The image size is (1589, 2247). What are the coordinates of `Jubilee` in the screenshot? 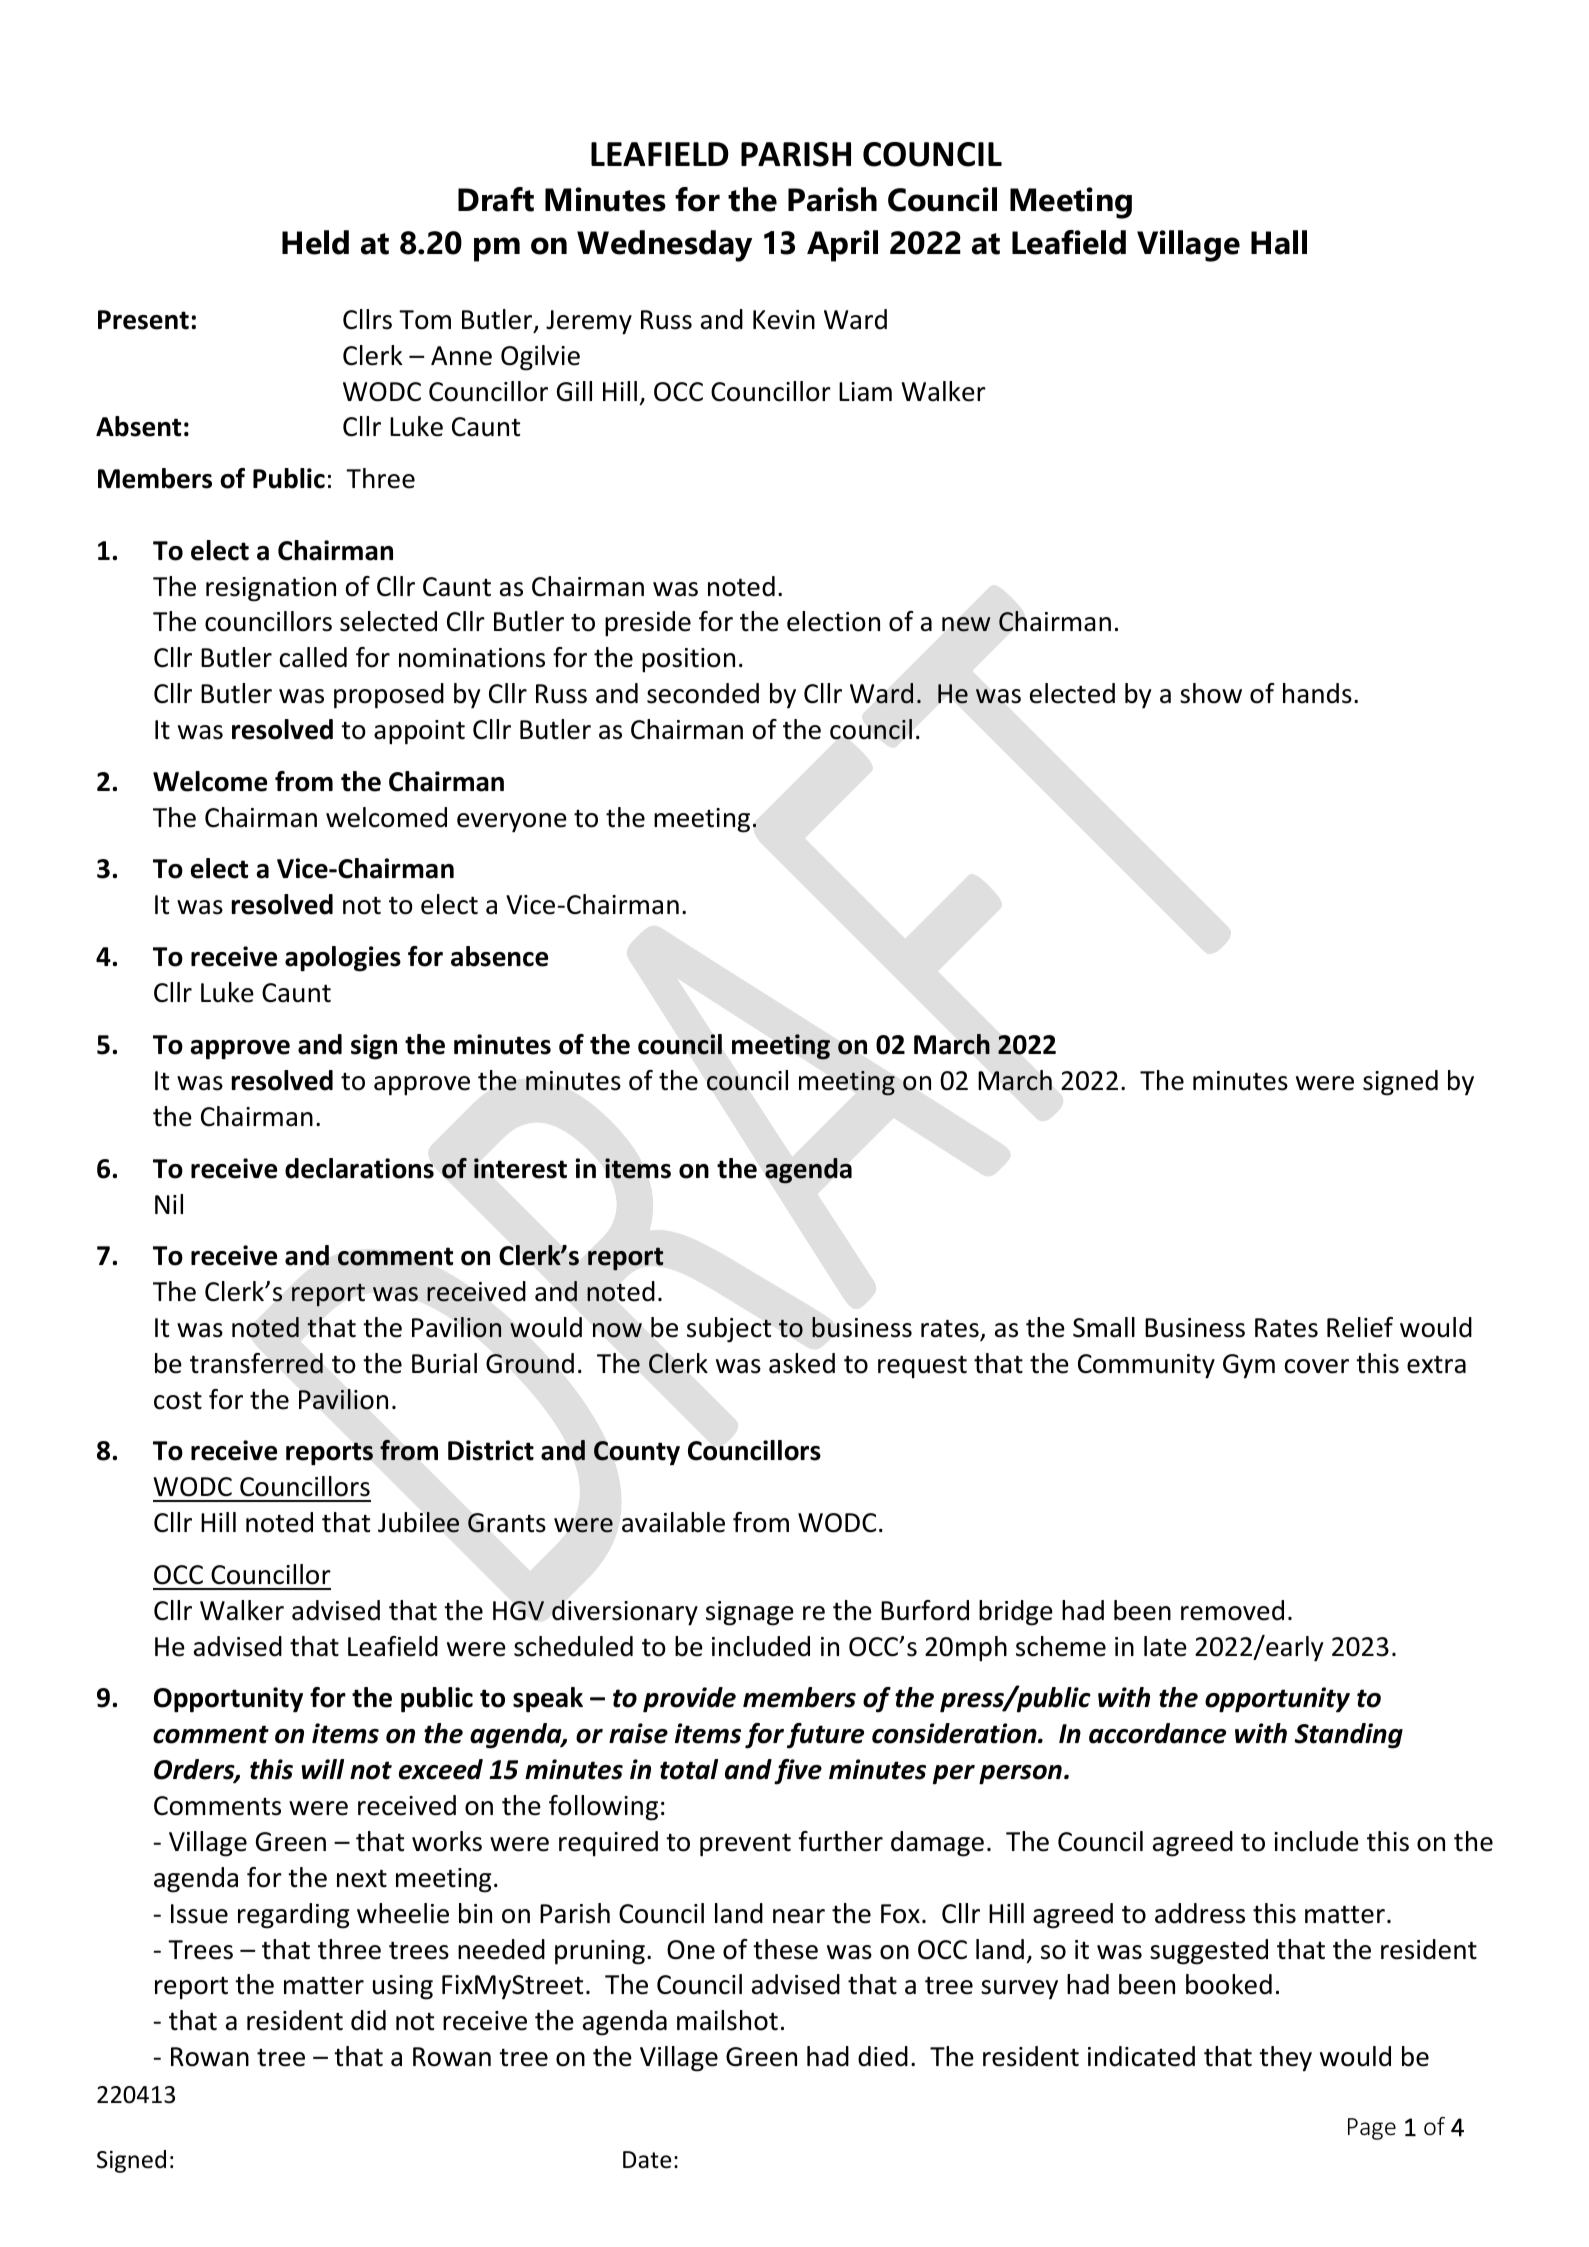 It's located at (418, 1522).
